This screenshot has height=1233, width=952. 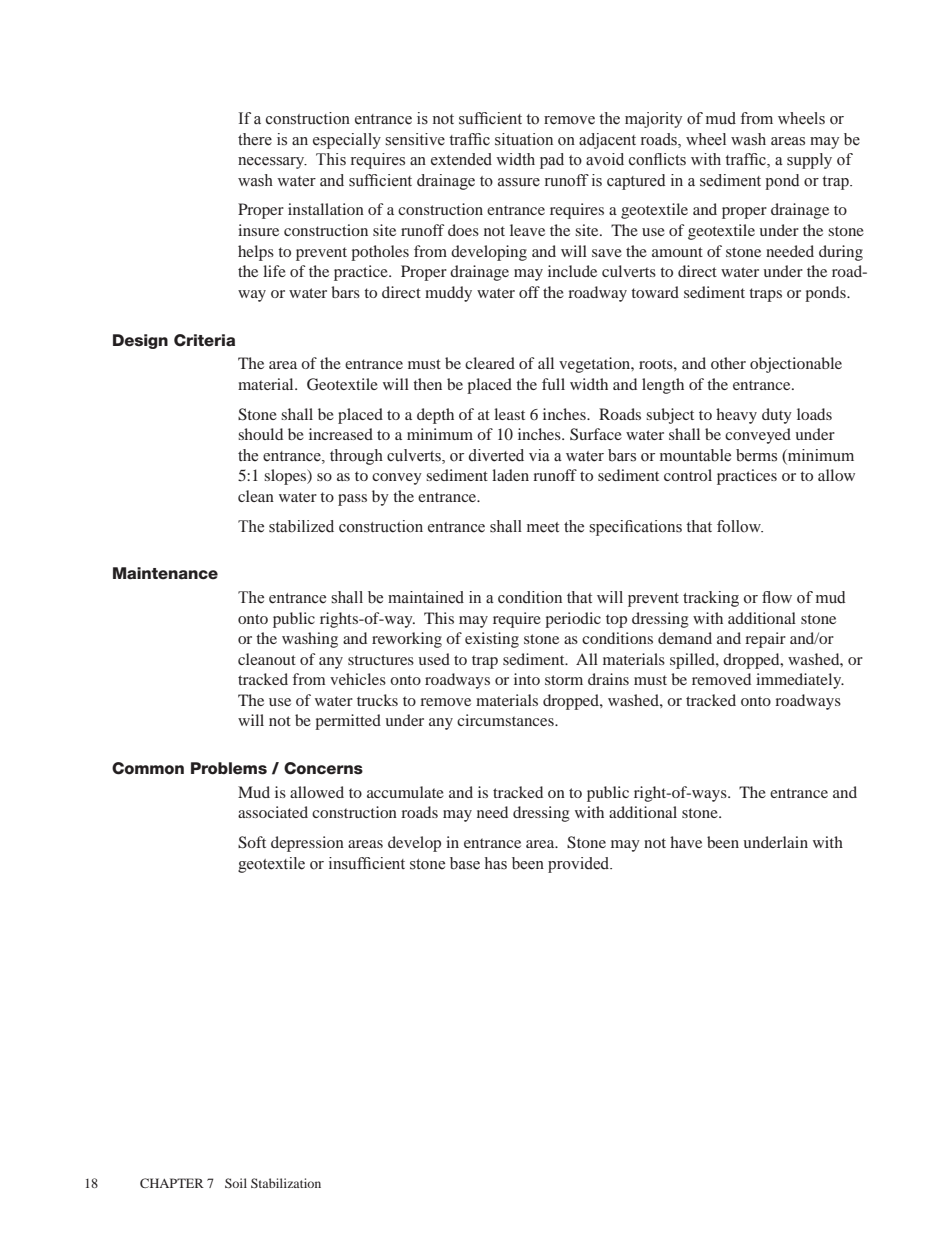 What do you see at coordinates (496, 863) in the screenshot?
I see `has` at bounding box center [496, 863].
